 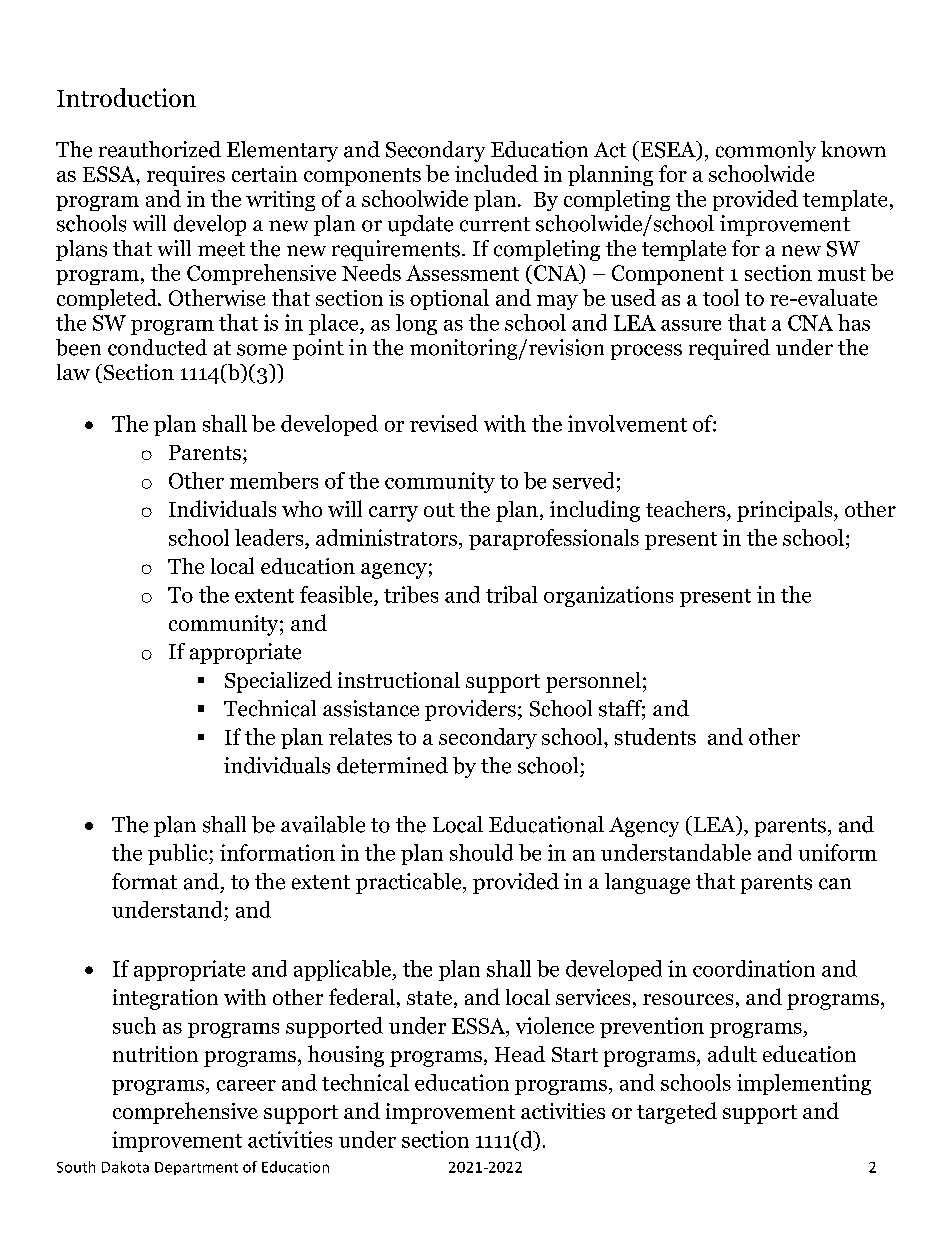 What do you see at coordinates (126, 97) in the screenshot?
I see `Introduction` at bounding box center [126, 97].
